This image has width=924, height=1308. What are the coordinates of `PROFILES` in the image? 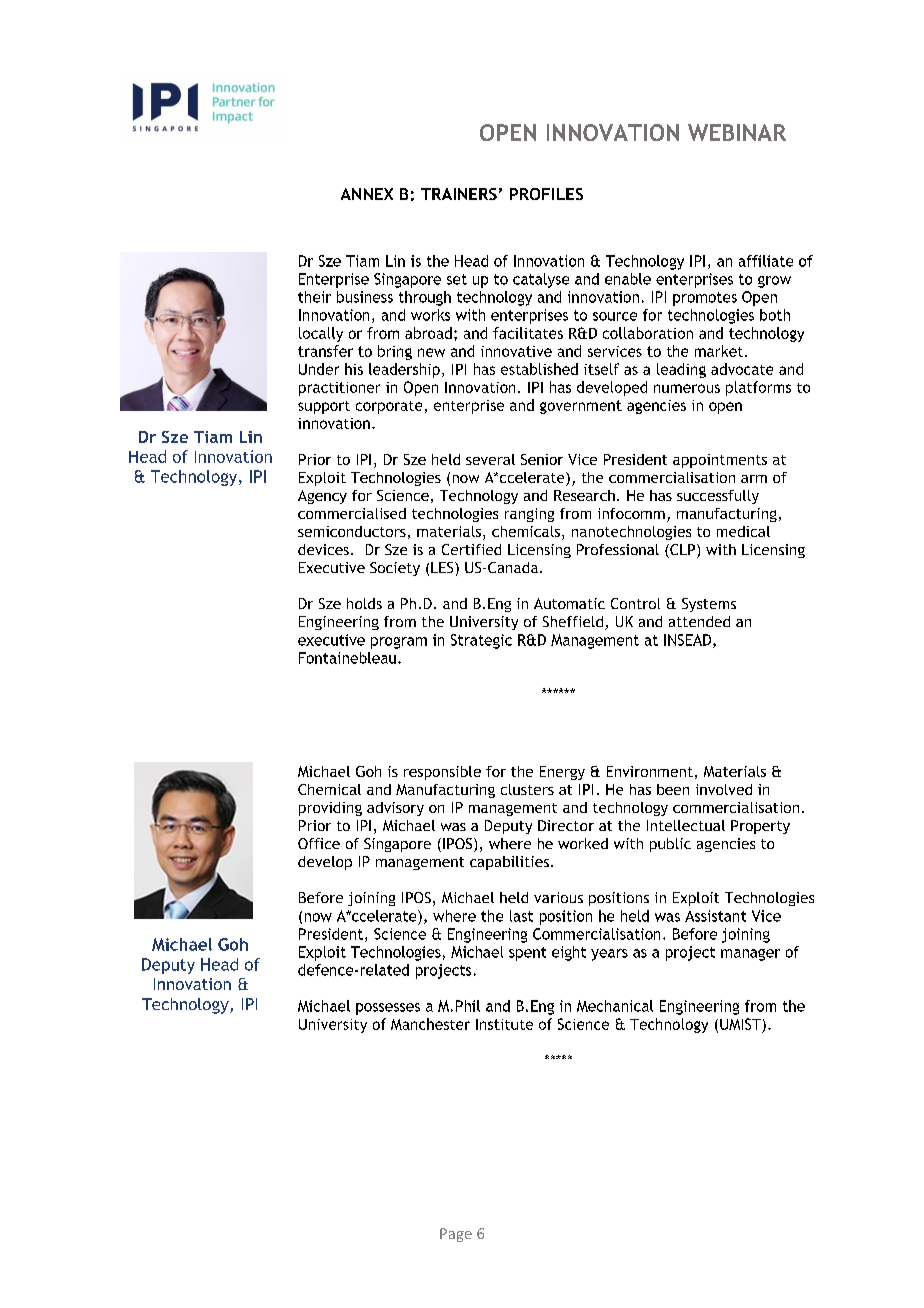 It's located at (546, 194).
